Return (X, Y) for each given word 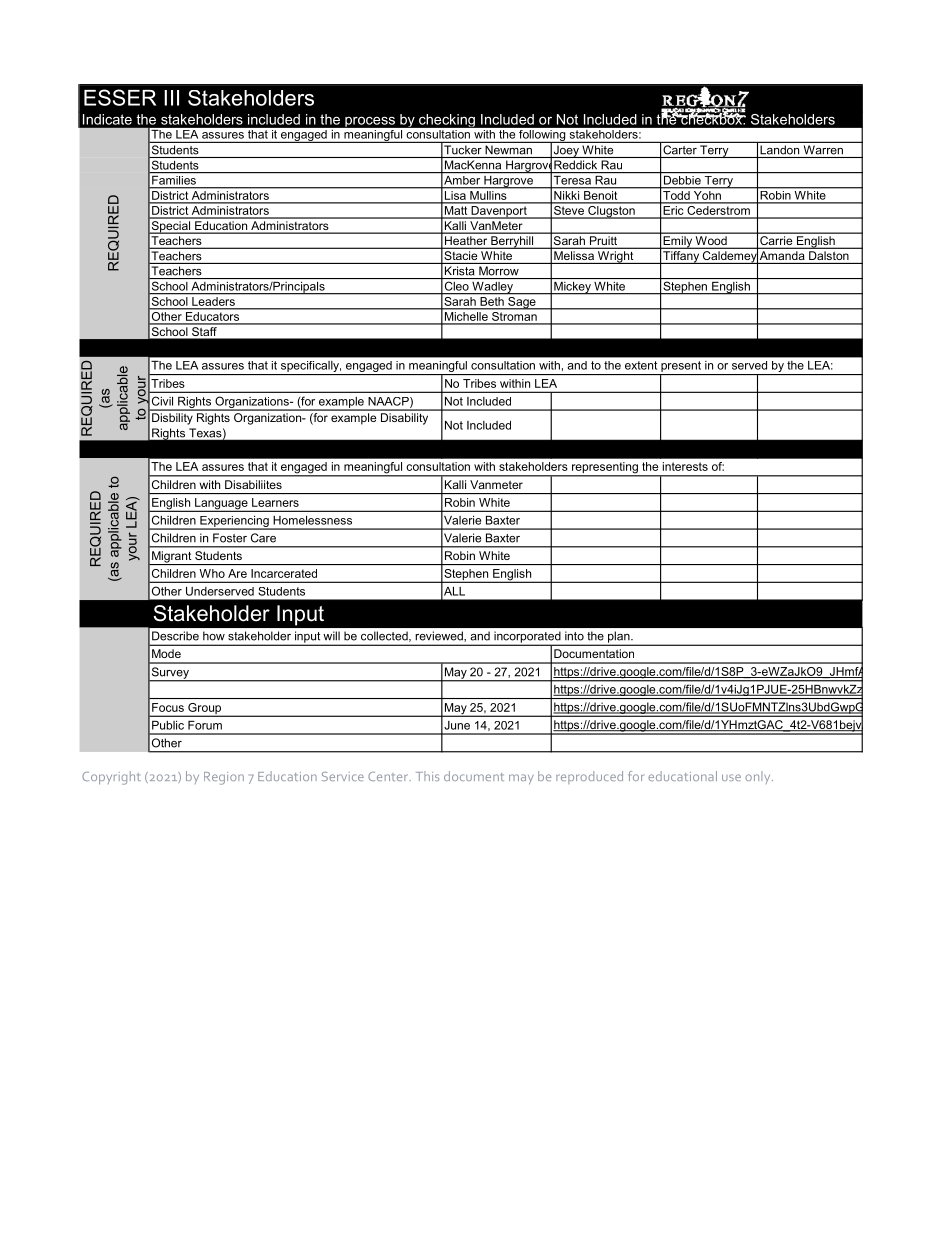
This (427, 776)
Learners (275, 502)
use (731, 777)
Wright (616, 257)
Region (224, 778)
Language (221, 505)
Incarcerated (284, 573)
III (171, 98)
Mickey (572, 288)
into (574, 636)
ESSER (120, 97)
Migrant (172, 558)
